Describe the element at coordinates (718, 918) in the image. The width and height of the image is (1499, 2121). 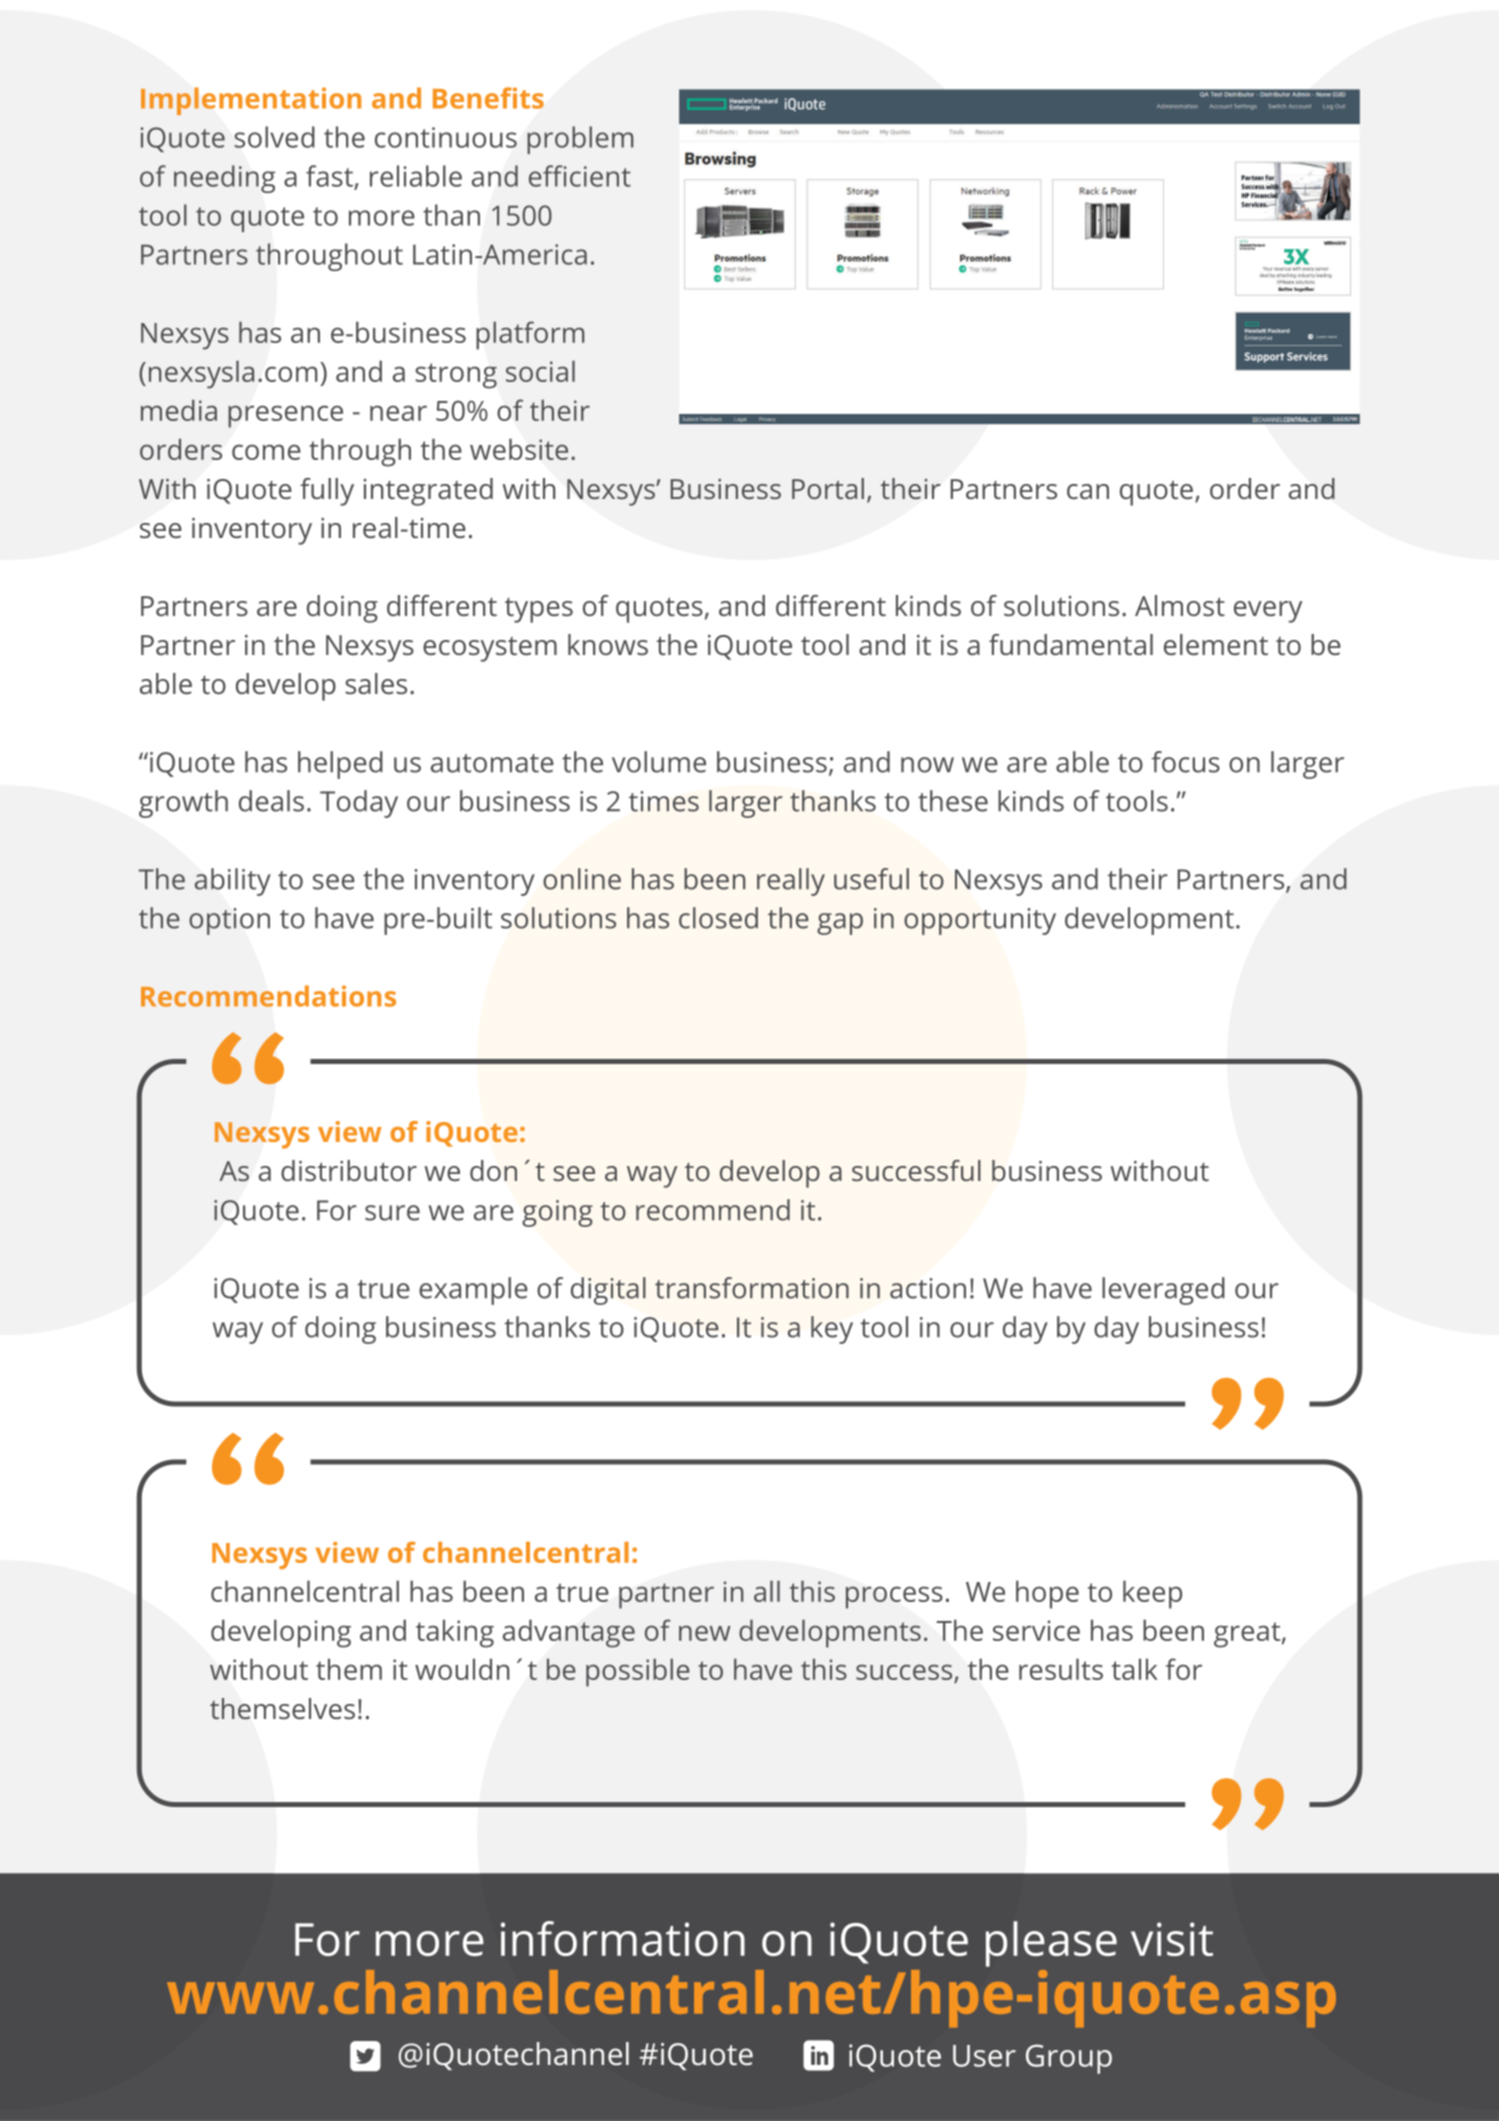
I see `closed` at that location.
